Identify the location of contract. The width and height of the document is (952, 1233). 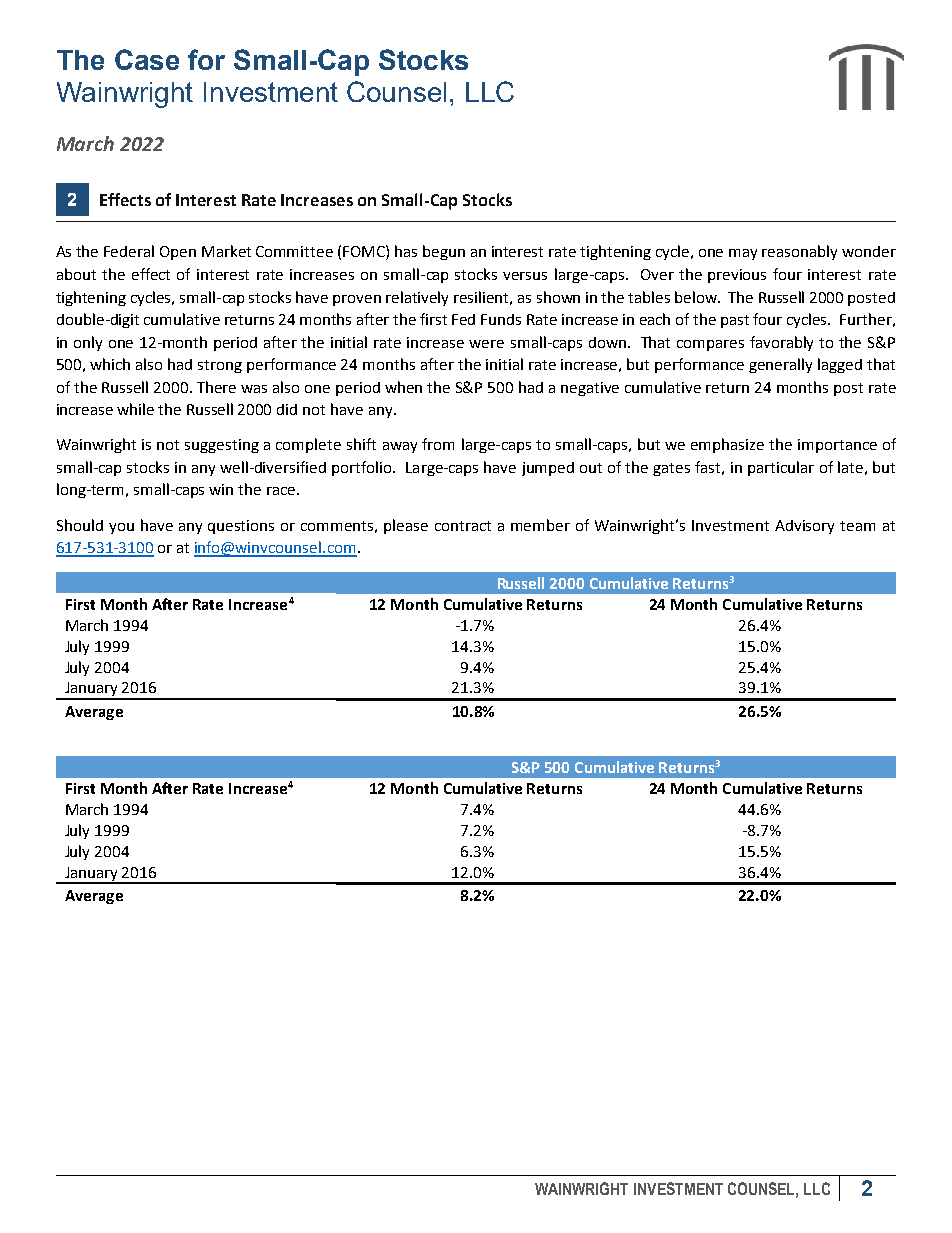
(463, 526).
